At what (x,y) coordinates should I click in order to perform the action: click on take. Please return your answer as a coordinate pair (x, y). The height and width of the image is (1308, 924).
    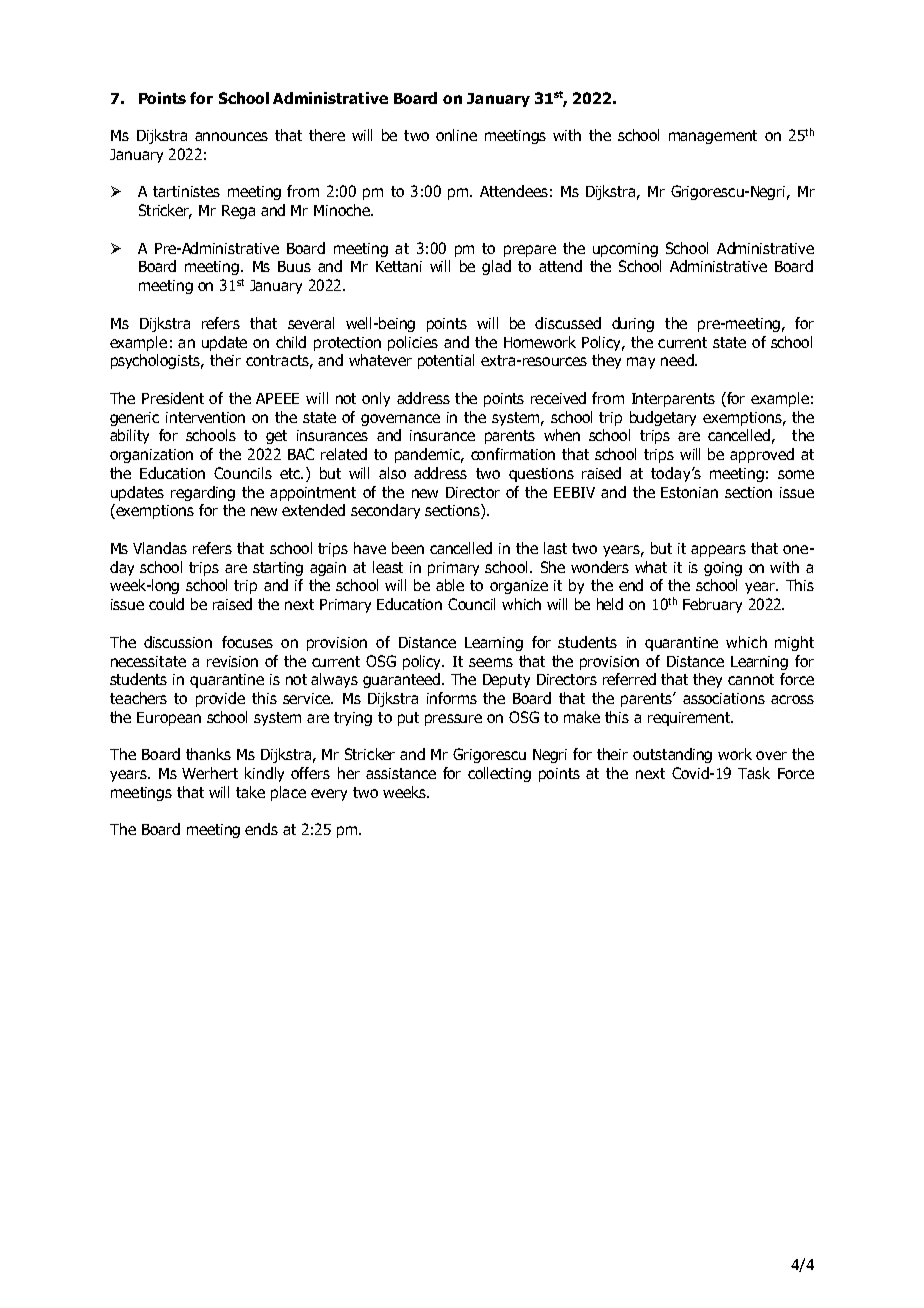
    Looking at the image, I should click on (250, 792).
